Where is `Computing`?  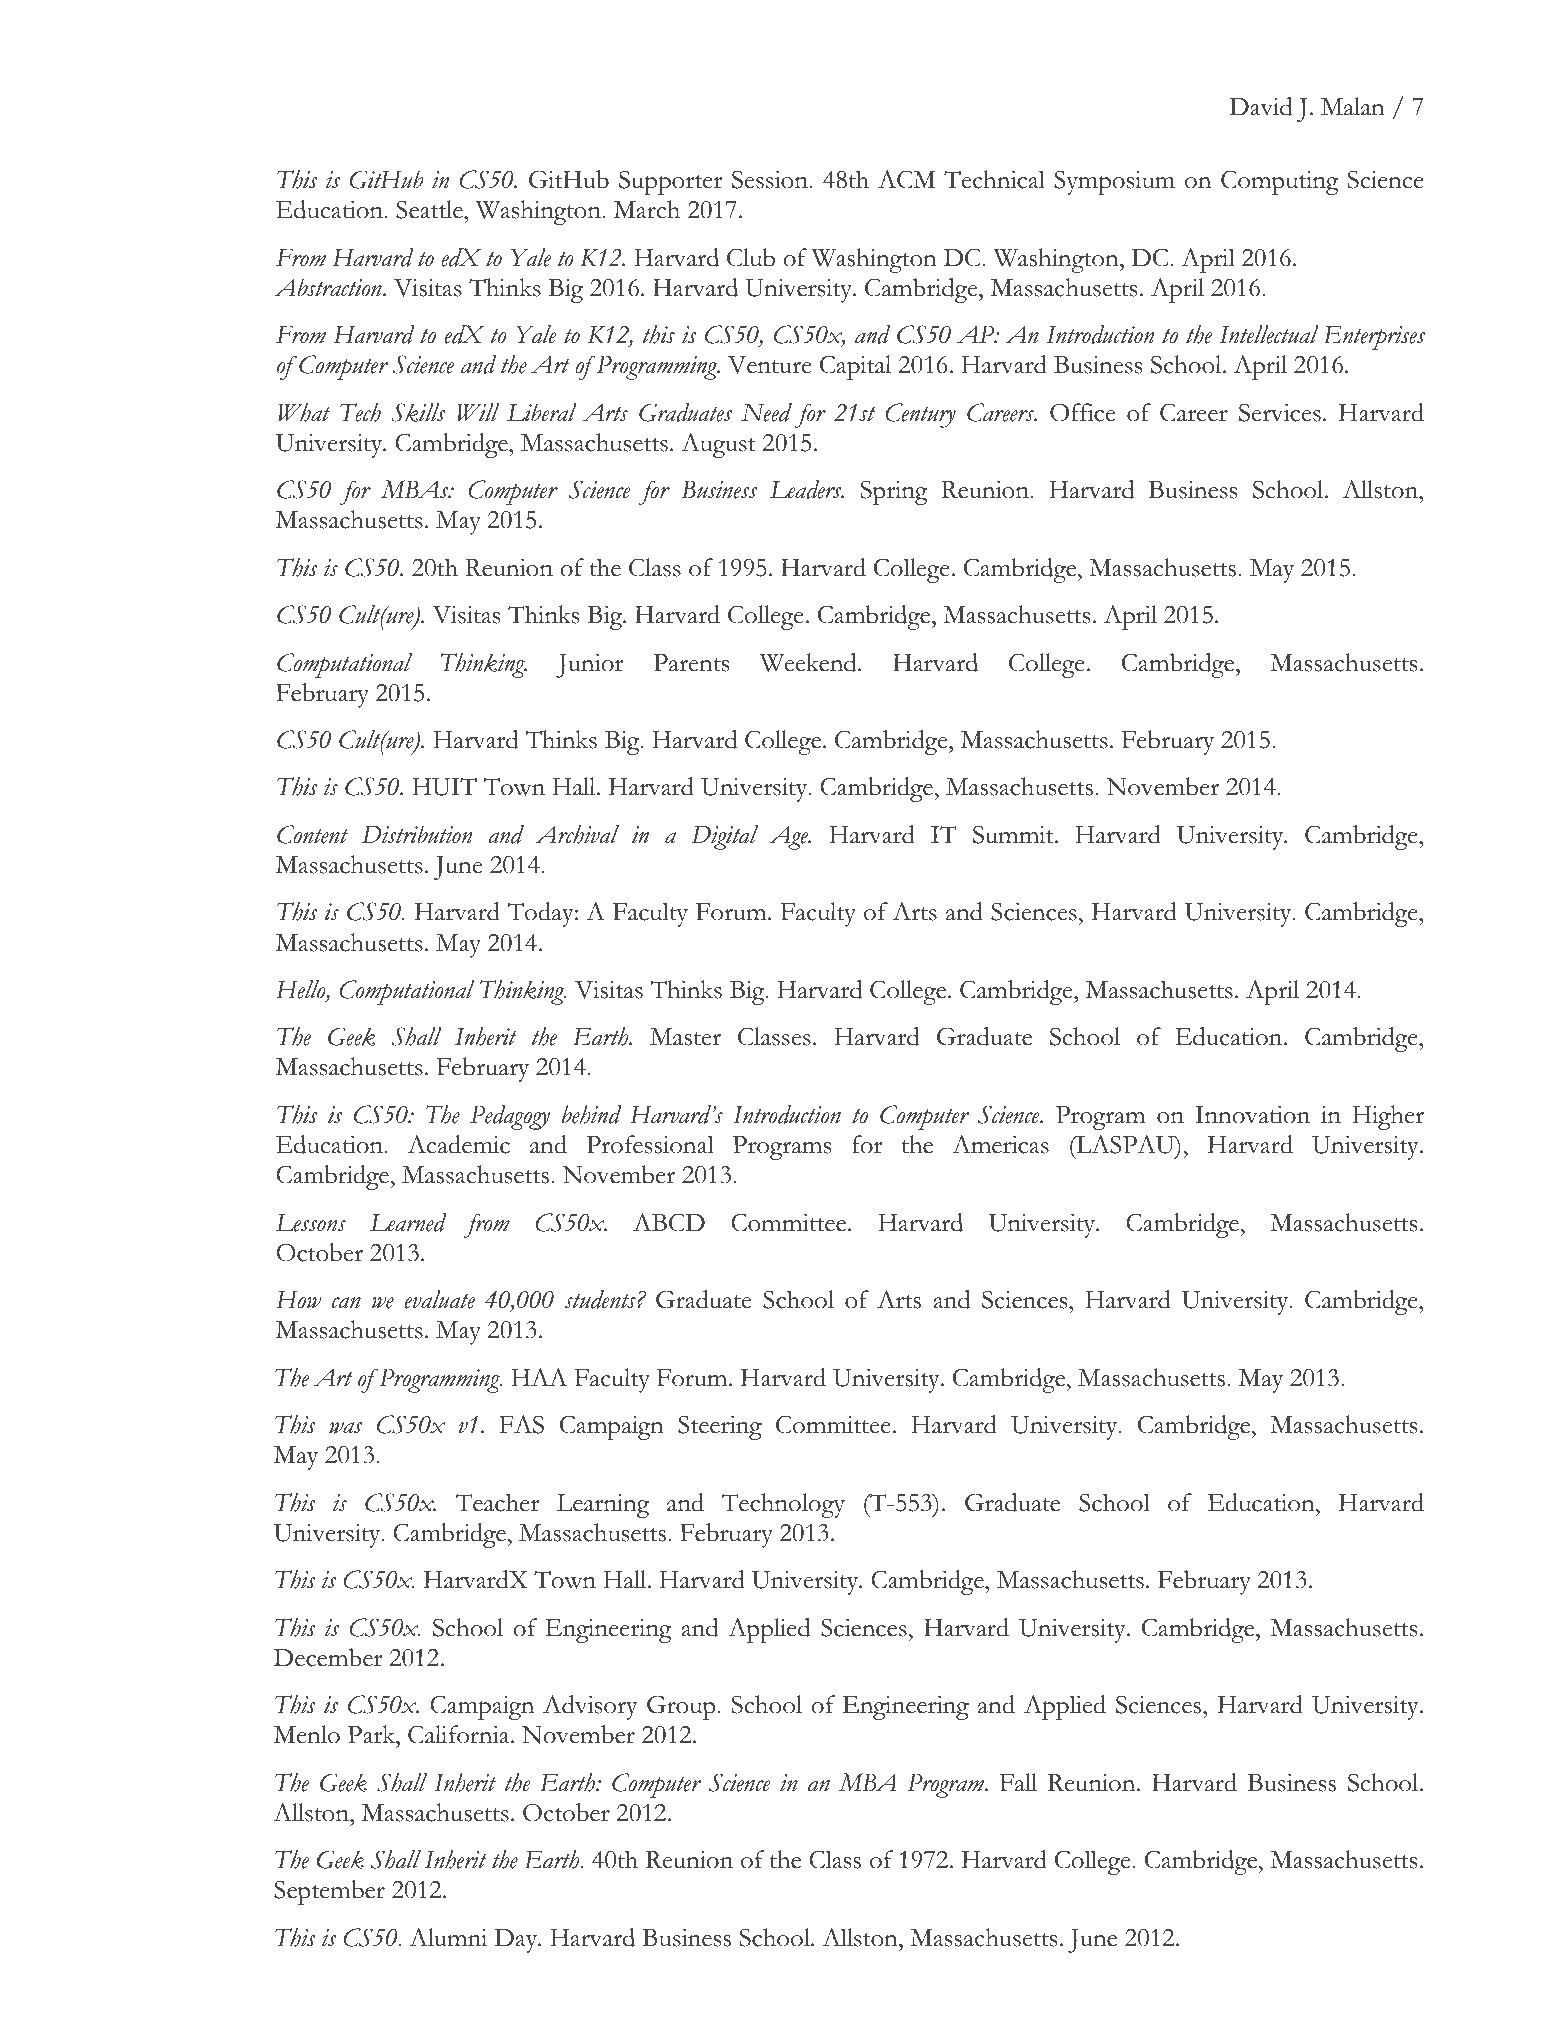 Computing is located at coordinates (1280, 182).
